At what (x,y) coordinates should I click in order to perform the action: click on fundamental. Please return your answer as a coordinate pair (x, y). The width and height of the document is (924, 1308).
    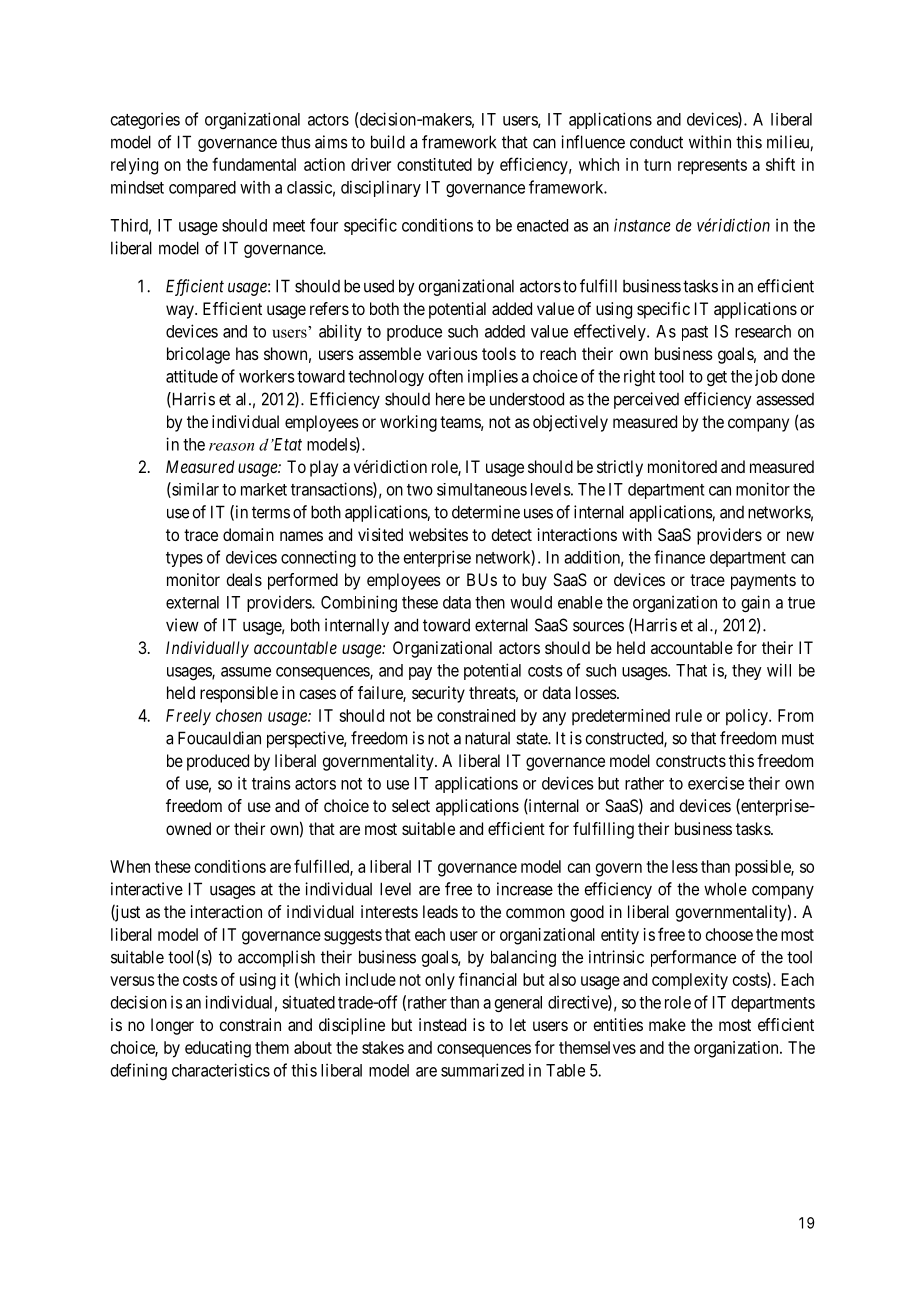
    Looking at the image, I should click on (254, 164).
